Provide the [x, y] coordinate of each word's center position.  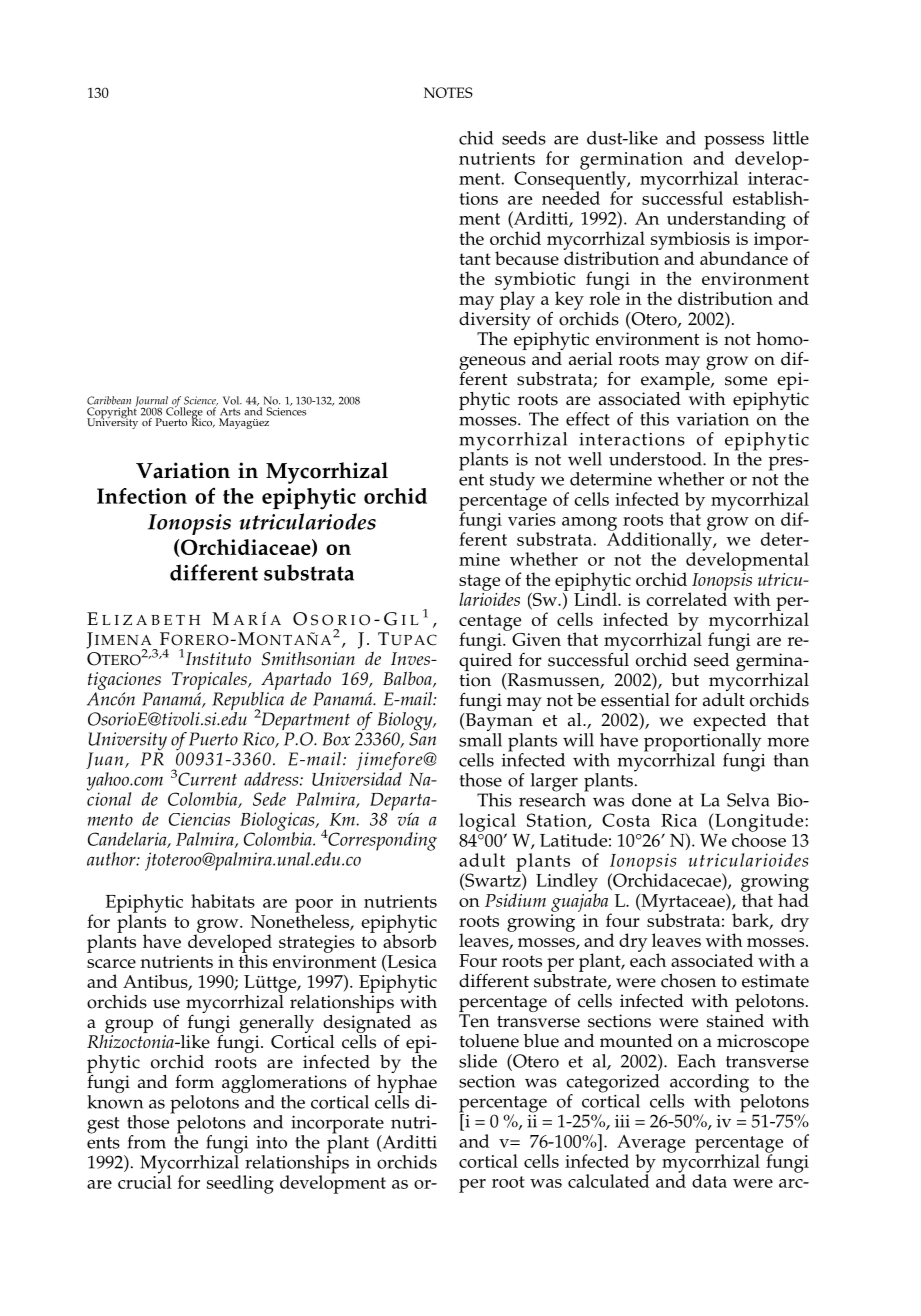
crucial [145, 1181]
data [709, 1181]
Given [536, 639]
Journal [152, 402]
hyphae [407, 1084]
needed [571, 197]
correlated [686, 598]
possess [734, 143]
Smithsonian [308, 659]
